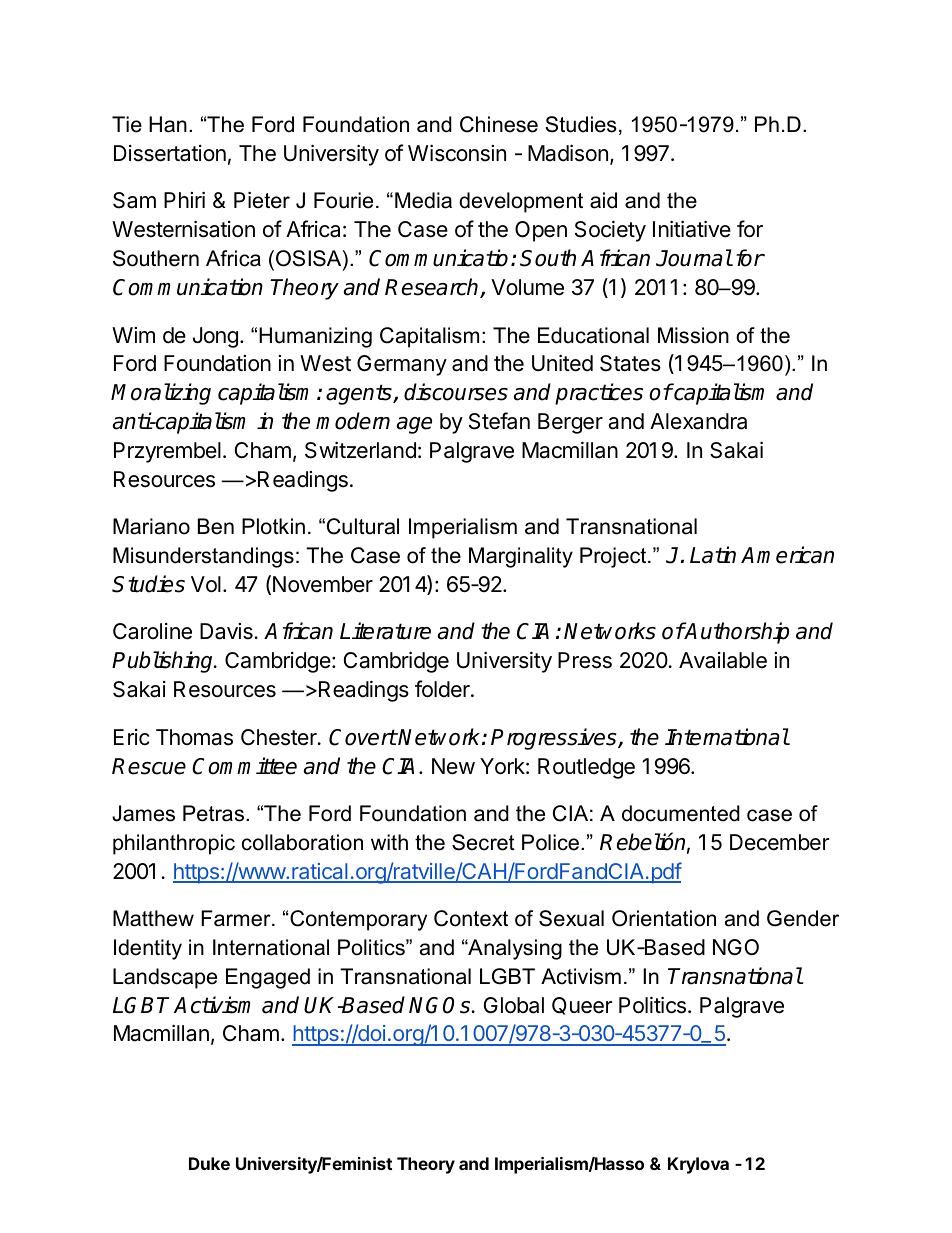 The image size is (952, 1233). What do you see at coordinates (457, 153) in the screenshot?
I see `Wisconsin` at bounding box center [457, 153].
